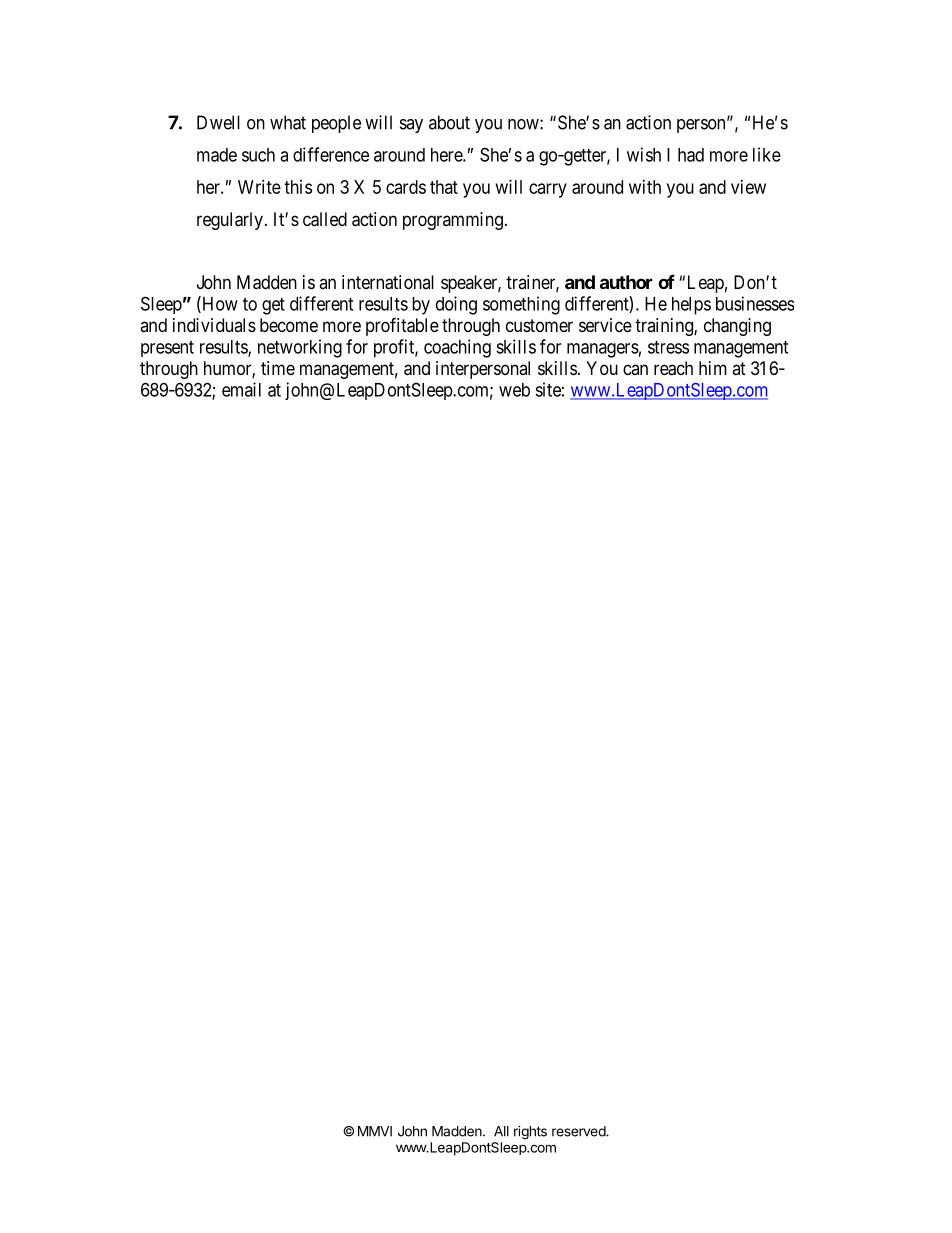 The height and width of the screenshot is (1233, 952). What do you see at coordinates (530, 1133) in the screenshot?
I see `rights` at bounding box center [530, 1133].
